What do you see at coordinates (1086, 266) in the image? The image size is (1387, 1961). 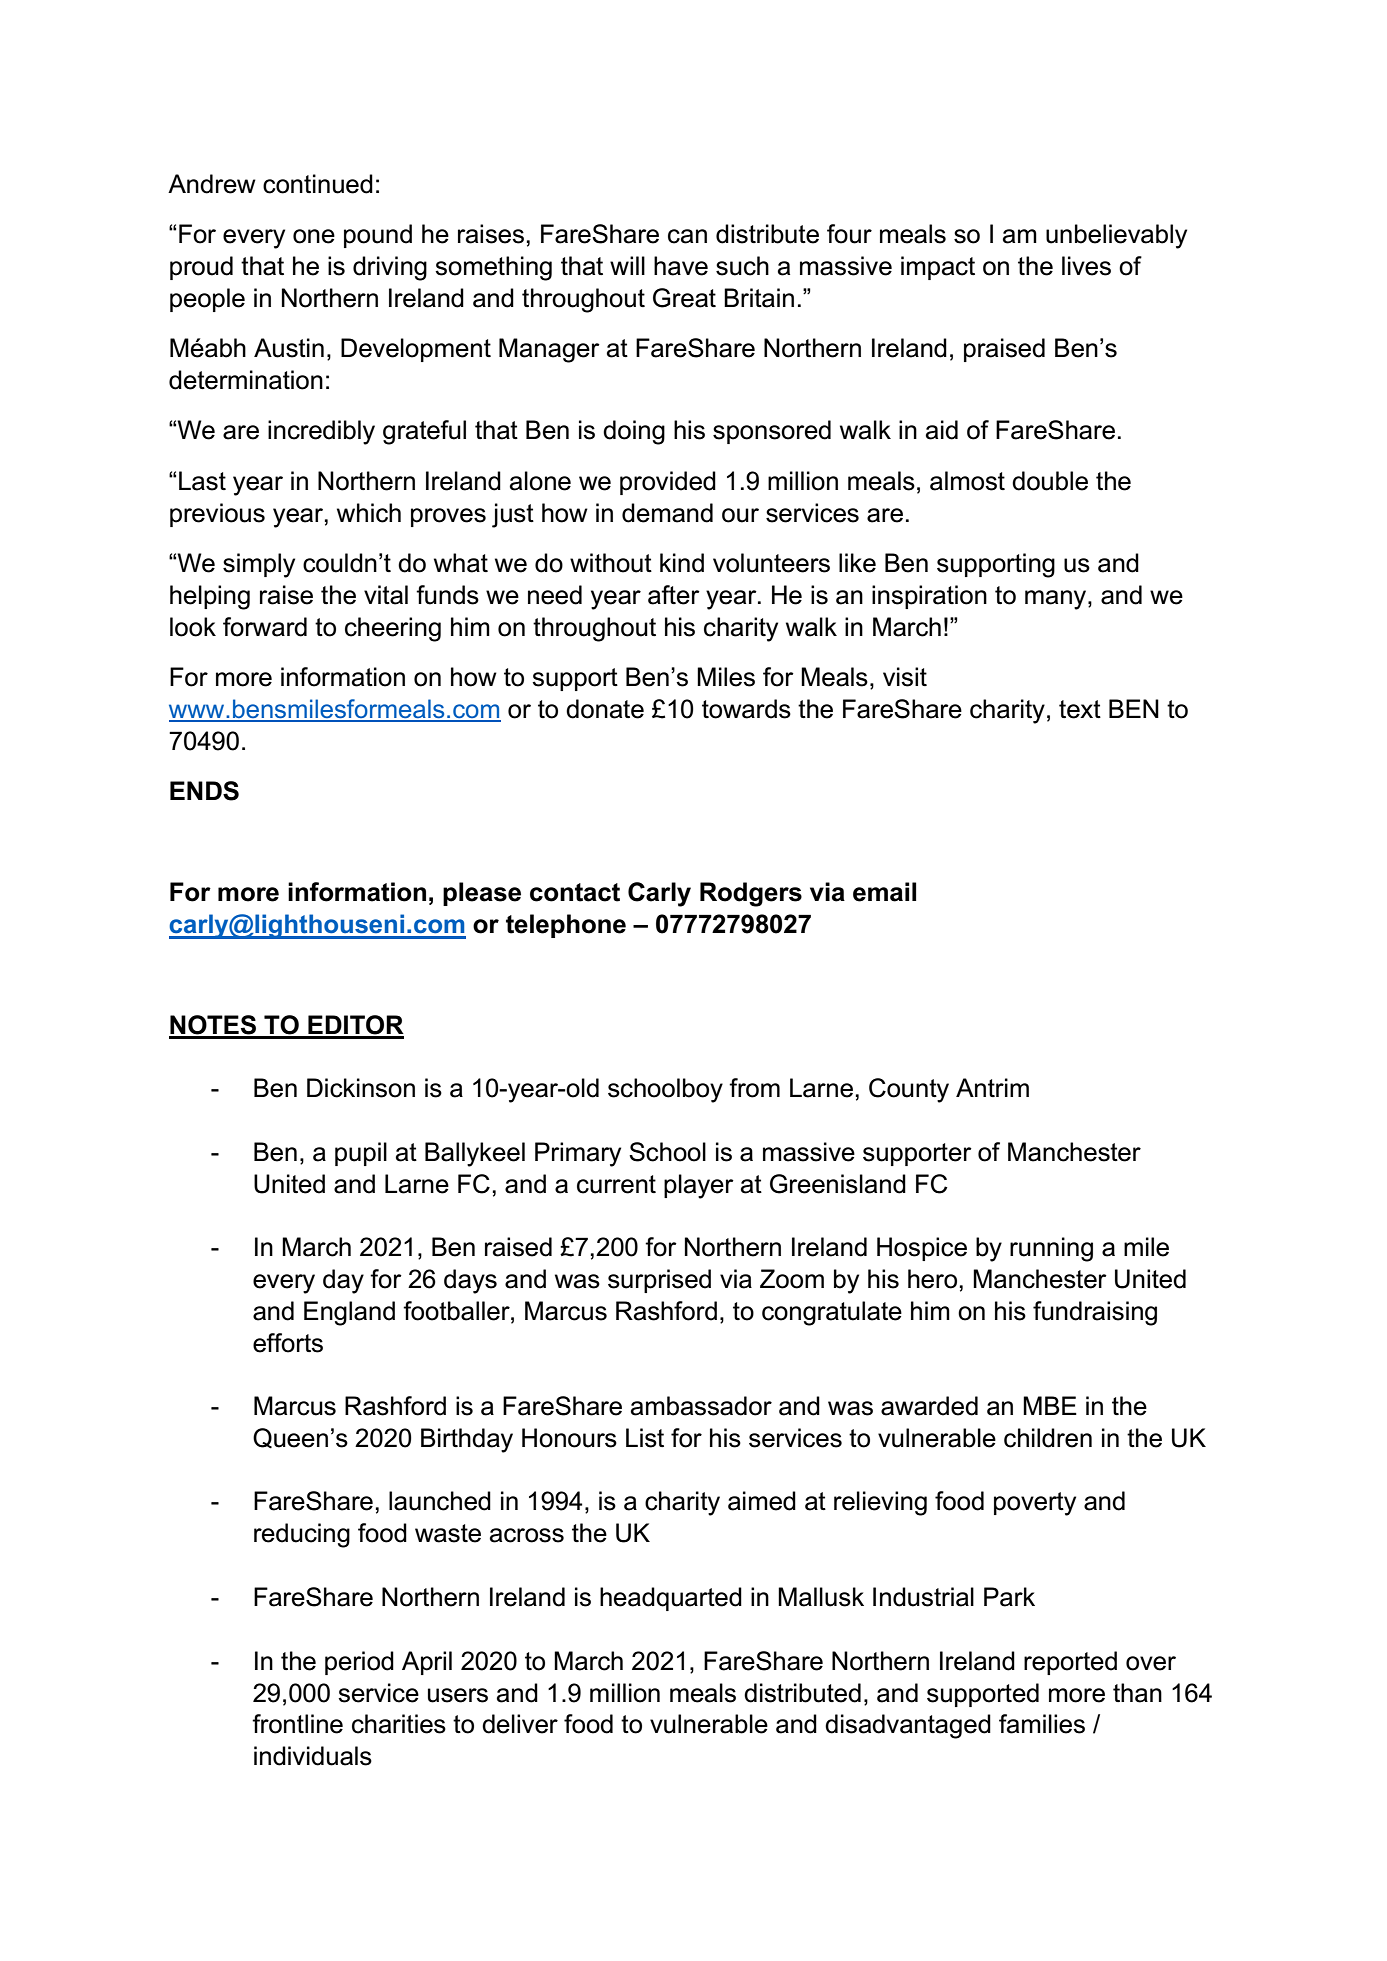 I see `lives` at bounding box center [1086, 266].
